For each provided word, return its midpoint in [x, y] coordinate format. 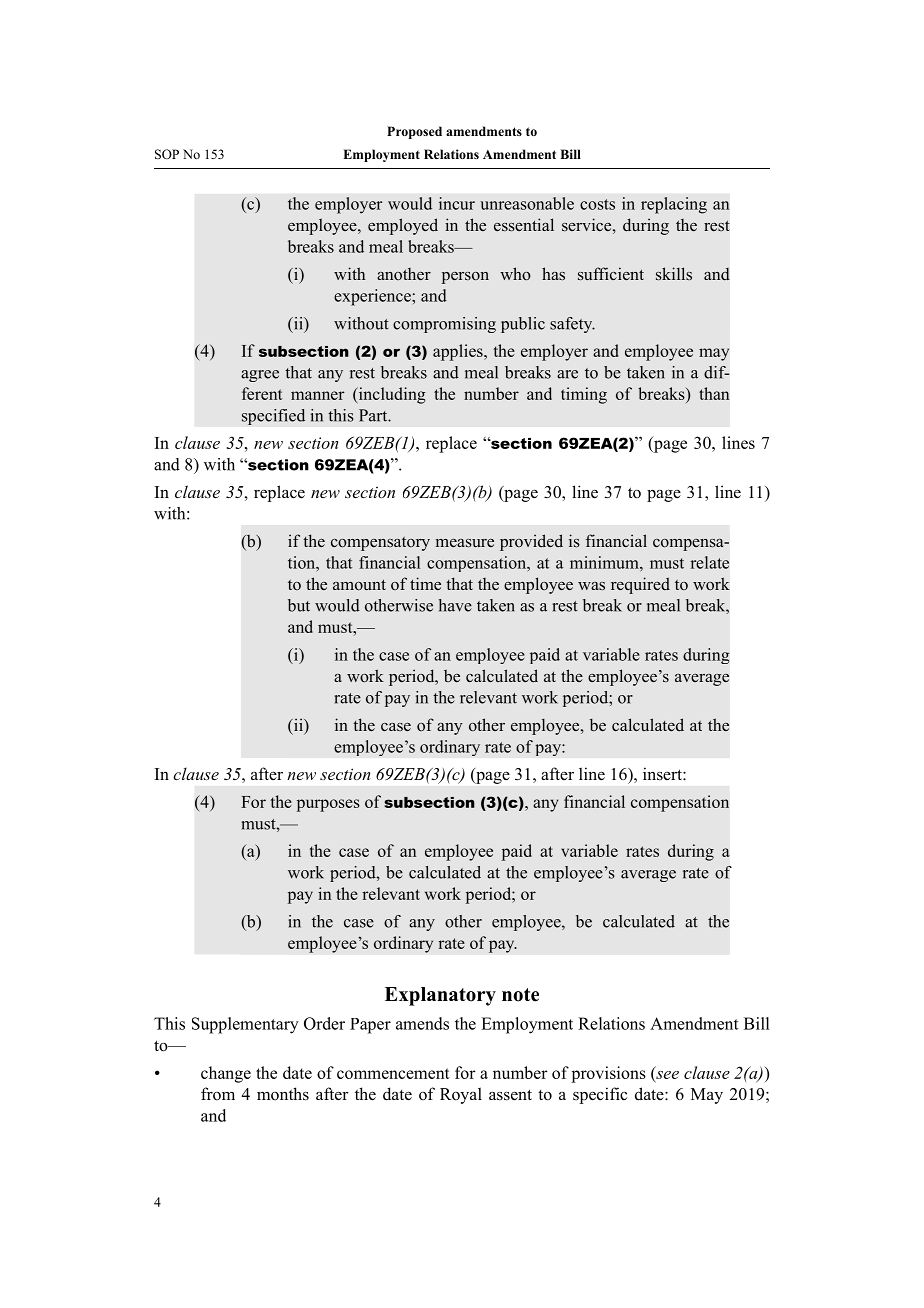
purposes [328, 805]
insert [663, 774]
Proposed [414, 132]
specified [274, 417]
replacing [674, 205]
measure [465, 543]
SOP [167, 154]
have [455, 605]
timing [584, 395]
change [226, 1074]
